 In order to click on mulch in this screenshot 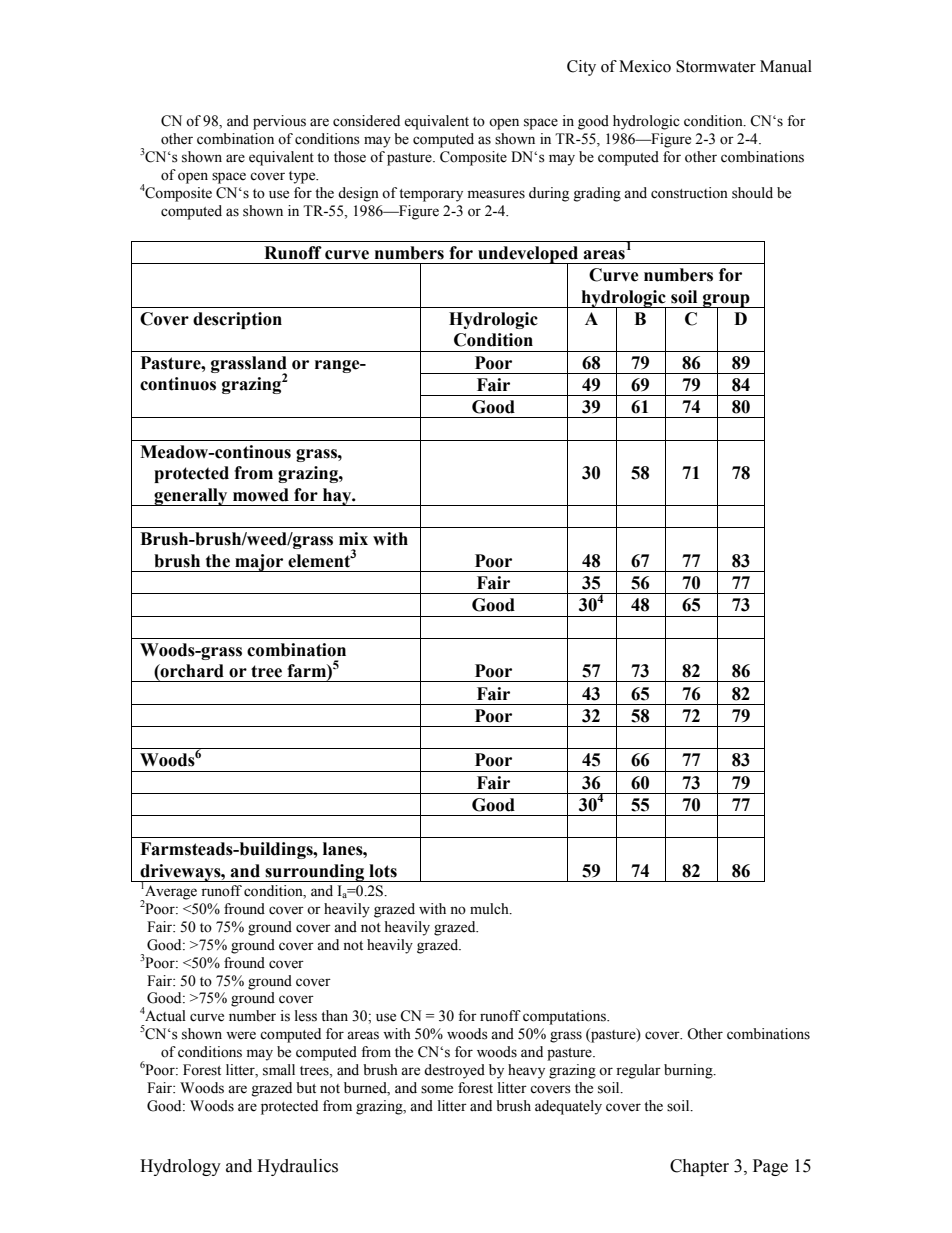, I will do `click(490, 909)`.
